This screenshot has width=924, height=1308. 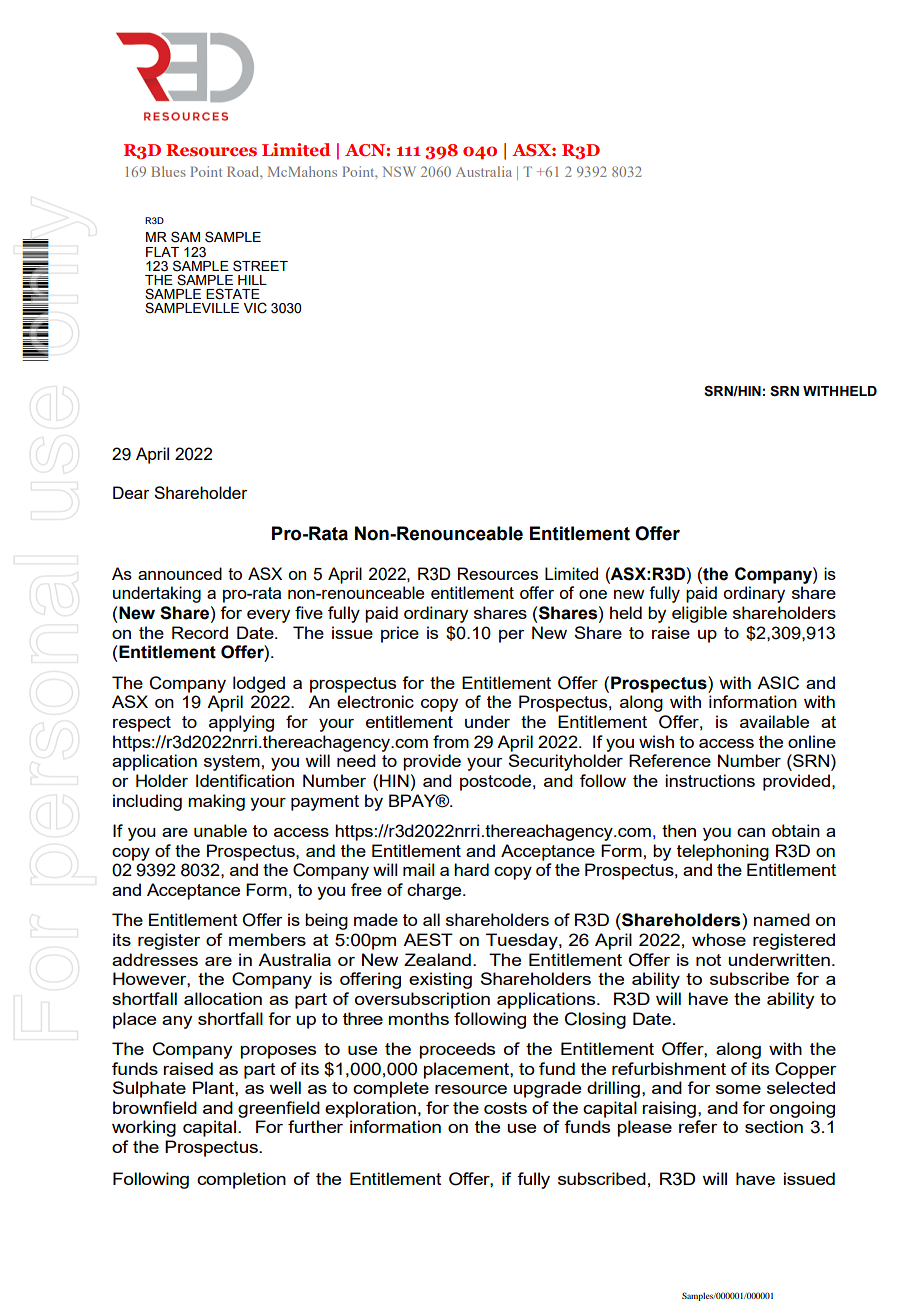 I want to click on eligible, so click(x=699, y=614).
